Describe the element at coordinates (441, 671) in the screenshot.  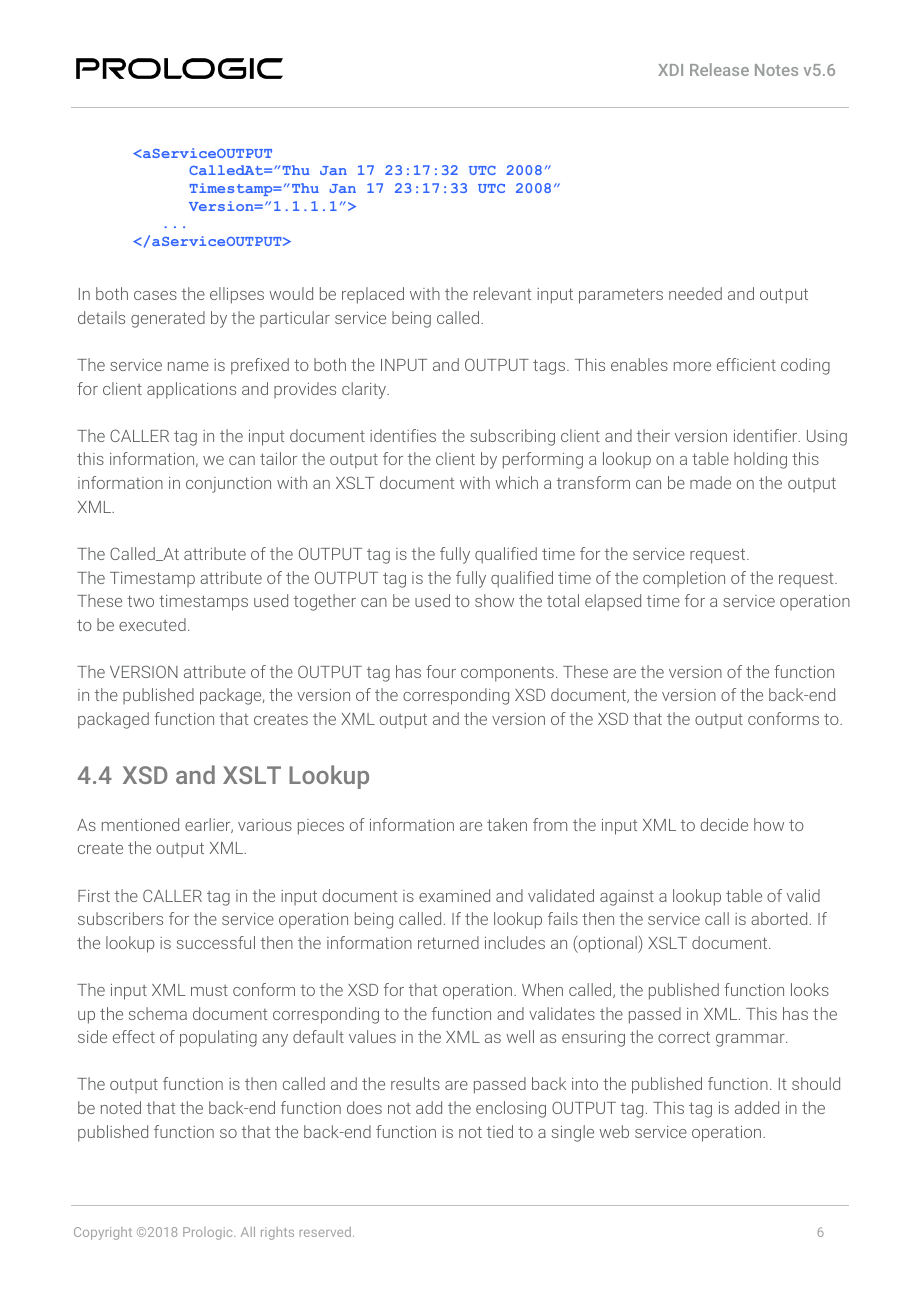
I see `four` at that location.
